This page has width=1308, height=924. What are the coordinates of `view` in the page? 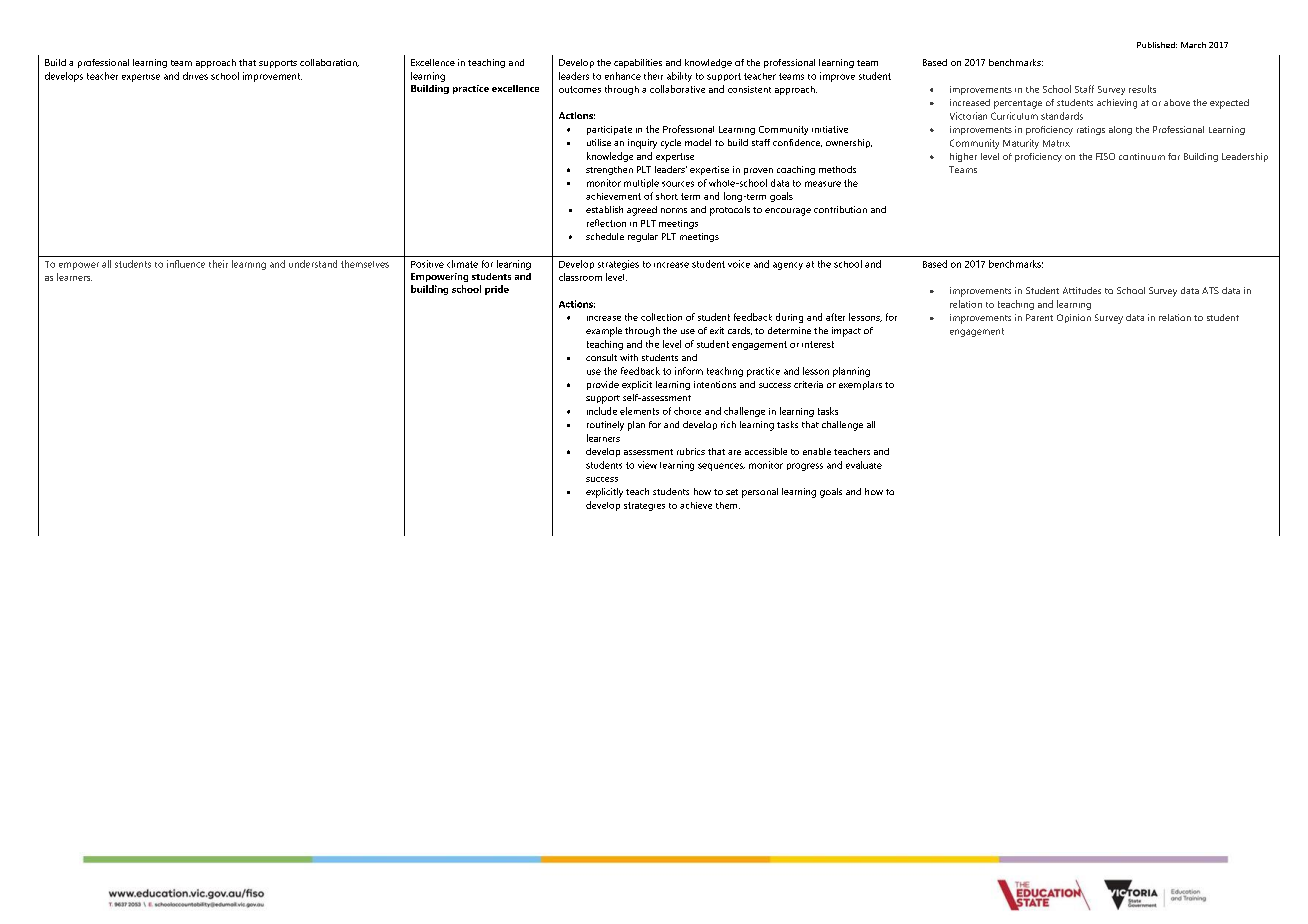 It's located at (647, 465).
